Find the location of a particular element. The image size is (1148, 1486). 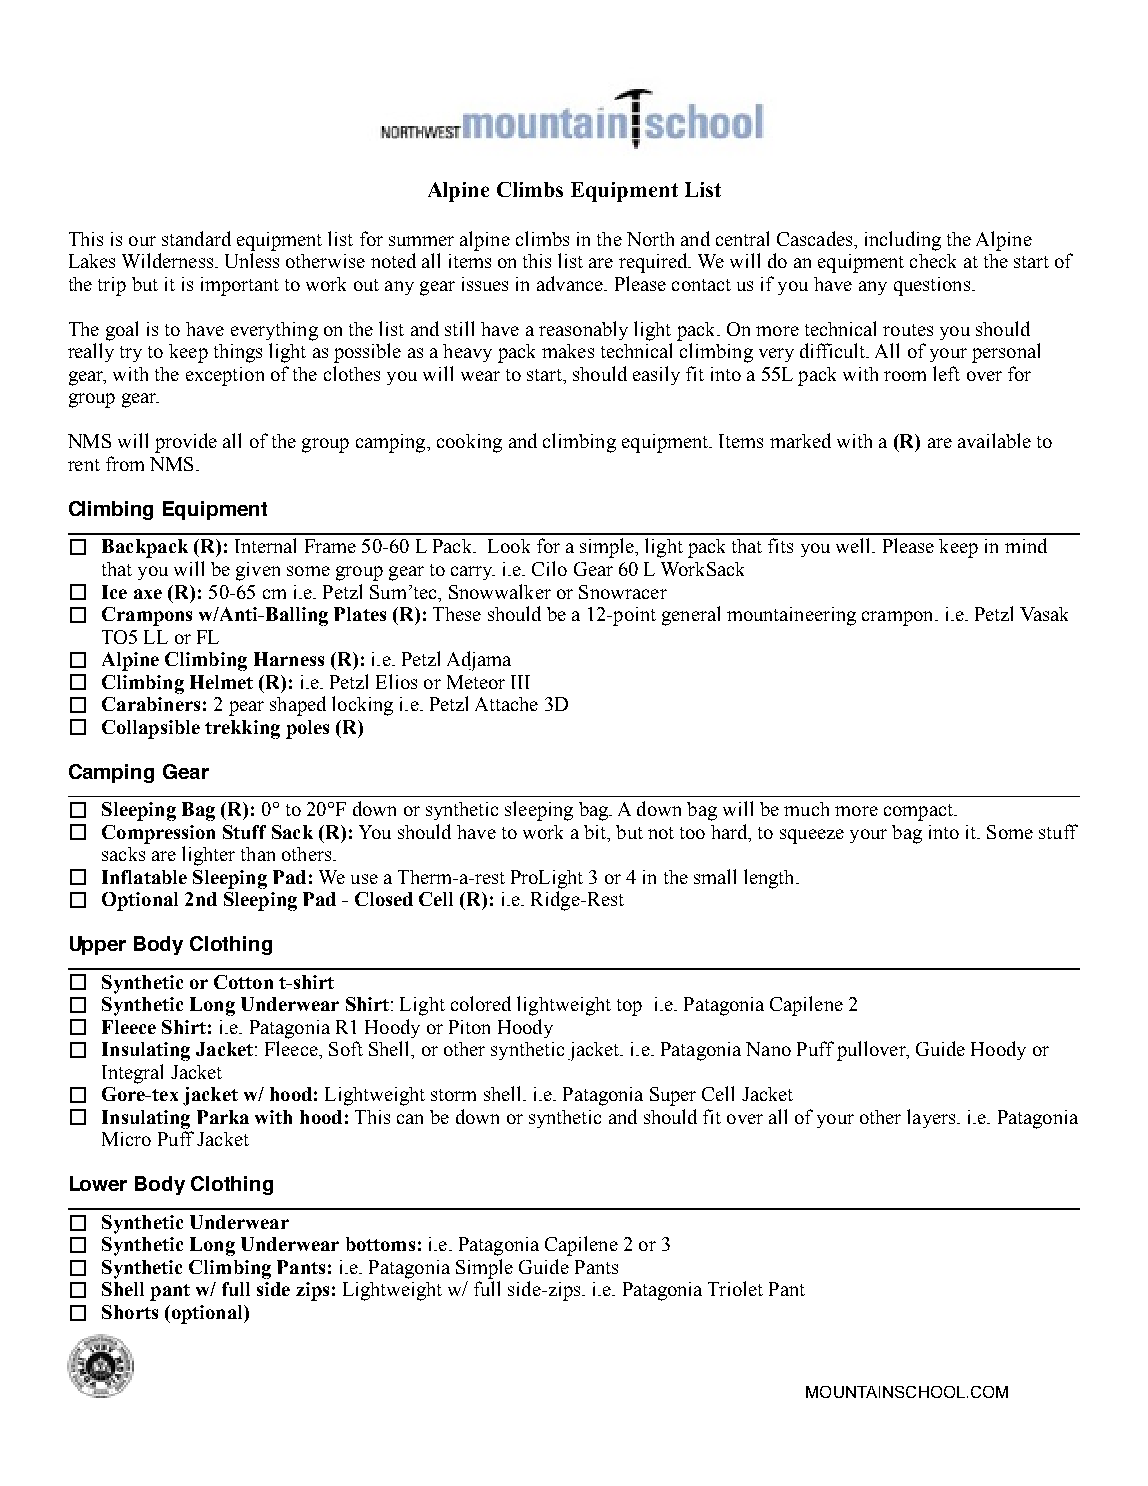

mountaineering is located at coordinates (791, 616).
